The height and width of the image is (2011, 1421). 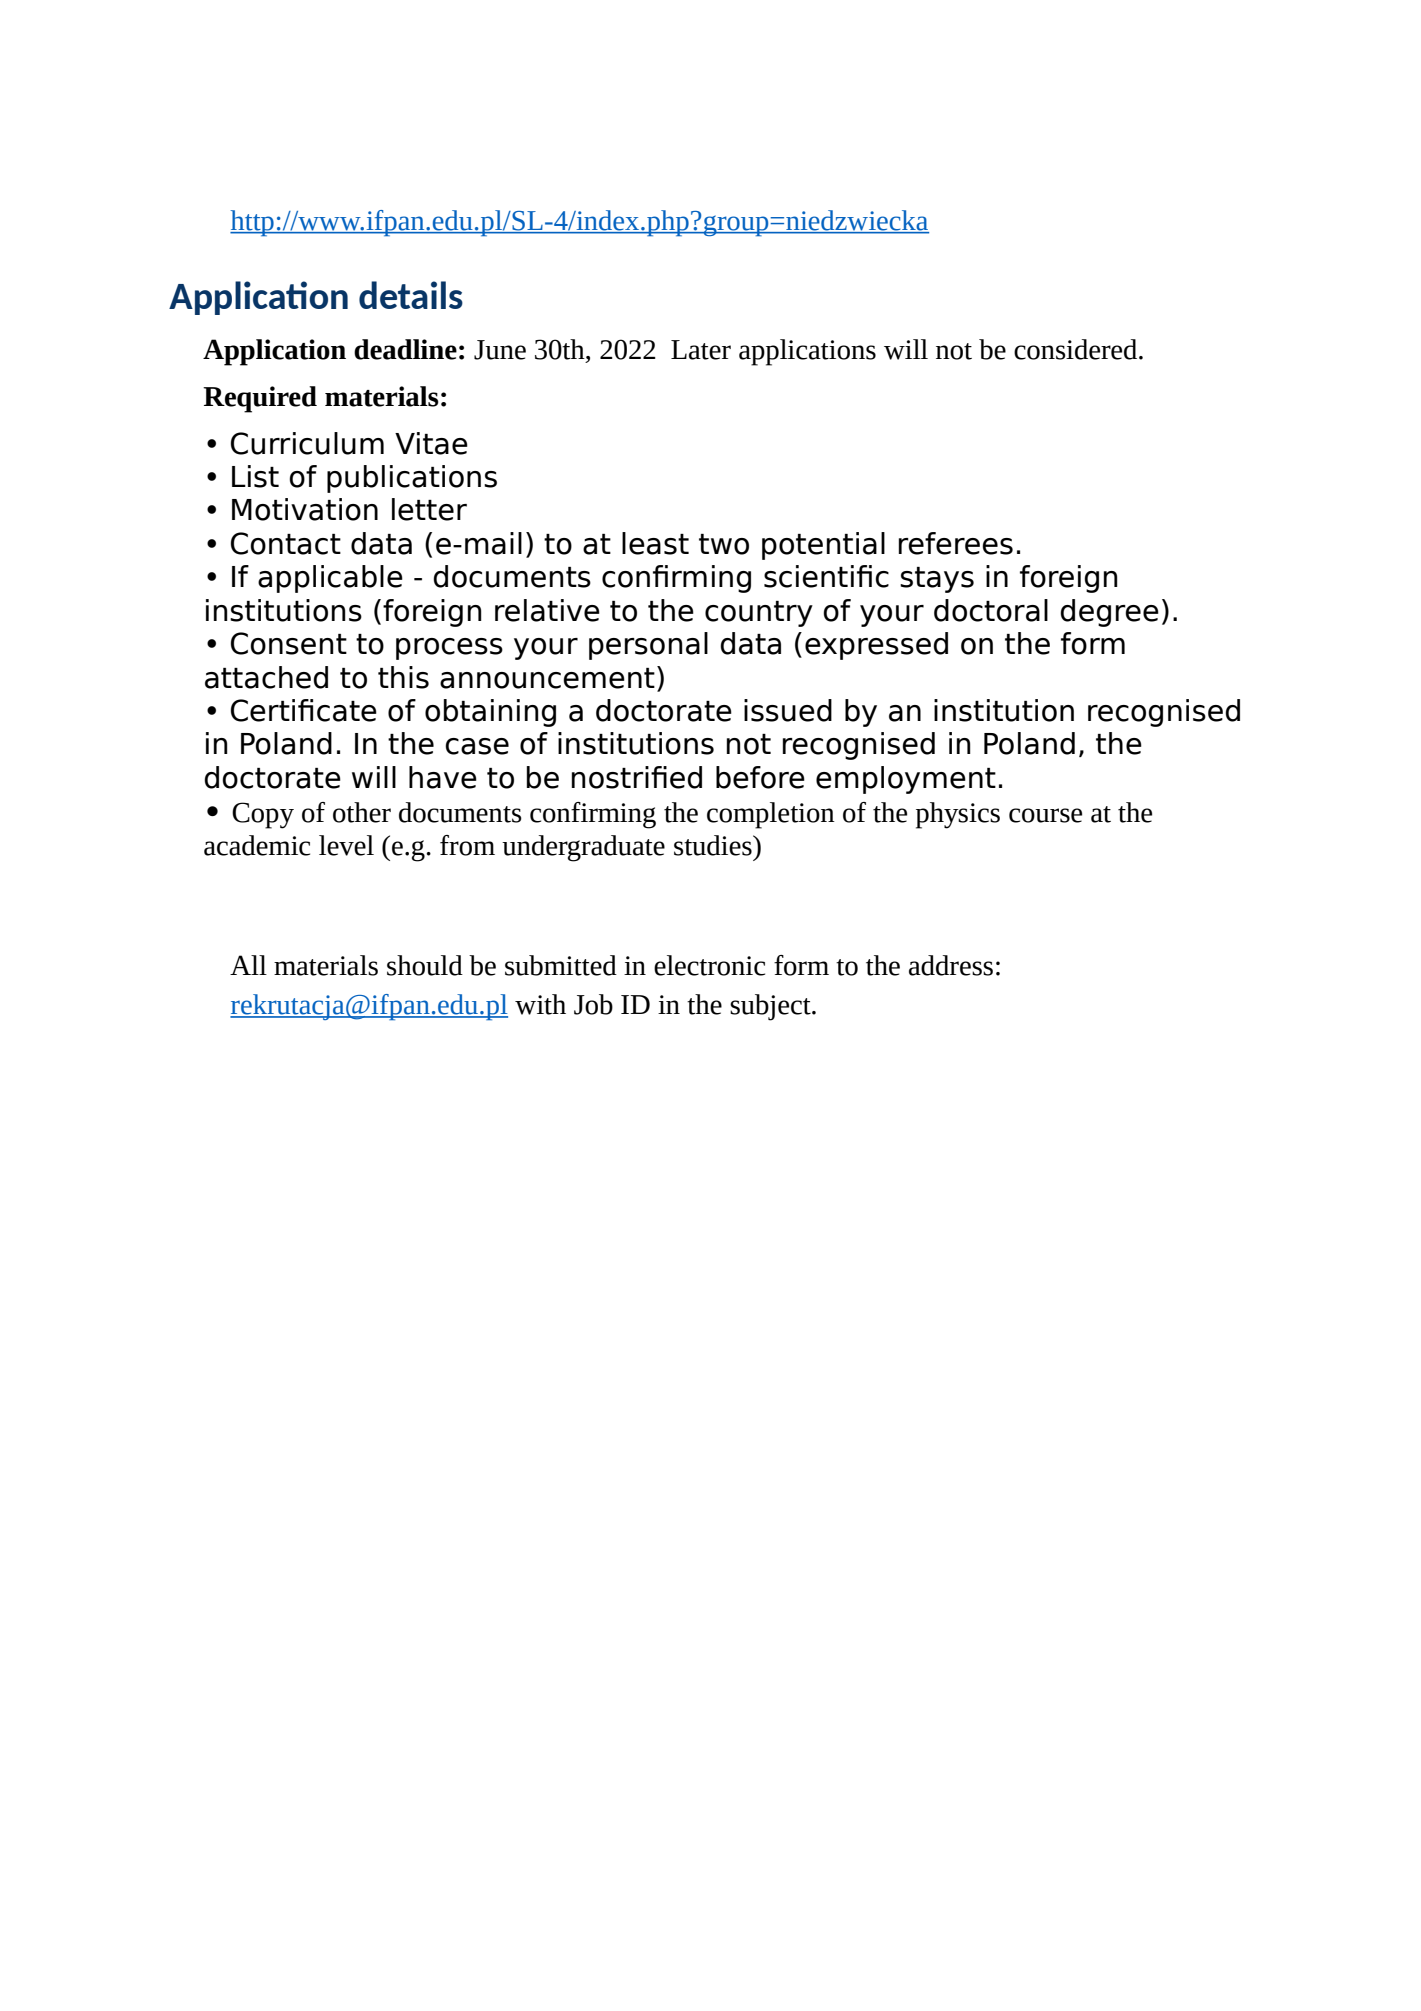 I want to click on Consent, so click(x=289, y=643).
